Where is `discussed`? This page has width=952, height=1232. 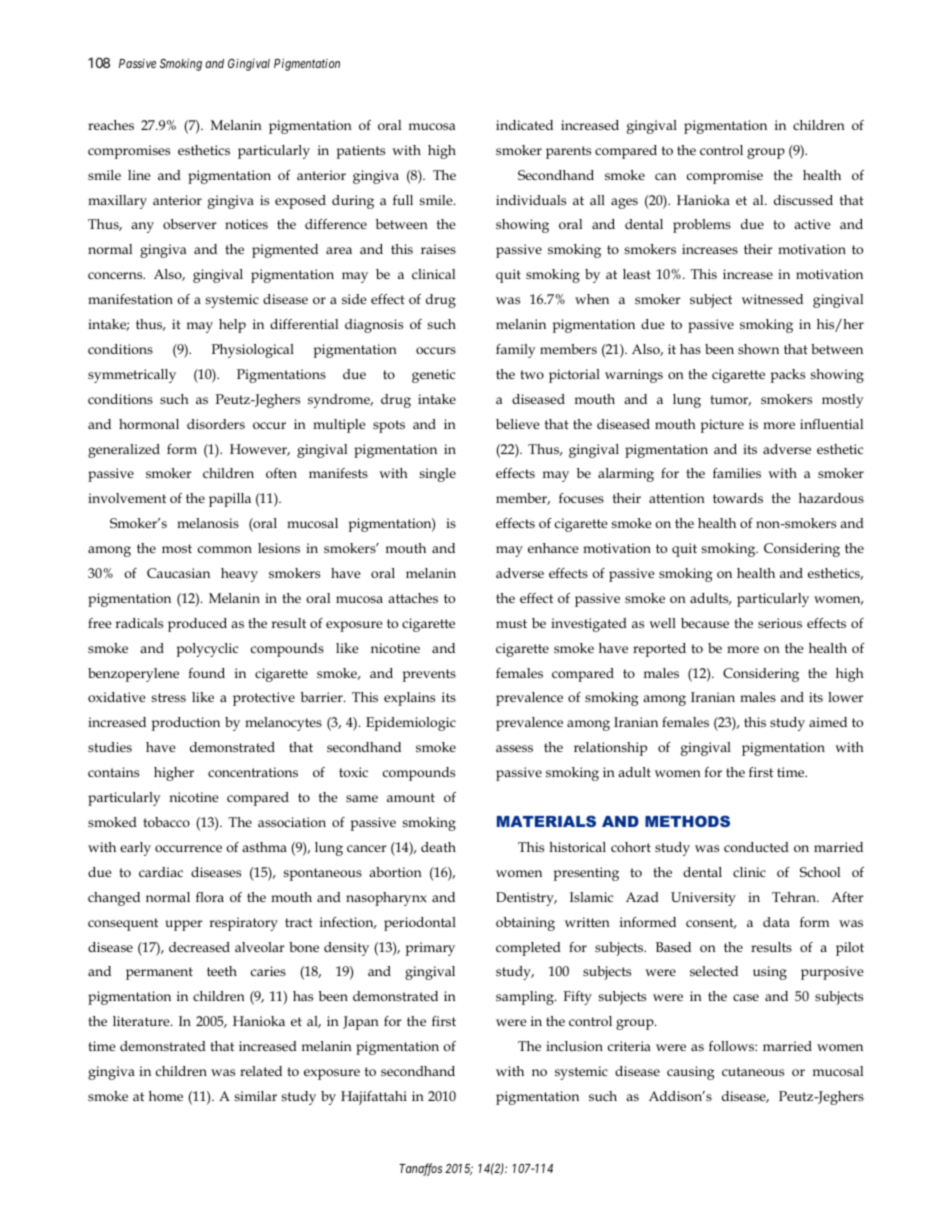 discussed is located at coordinates (803, 200).
